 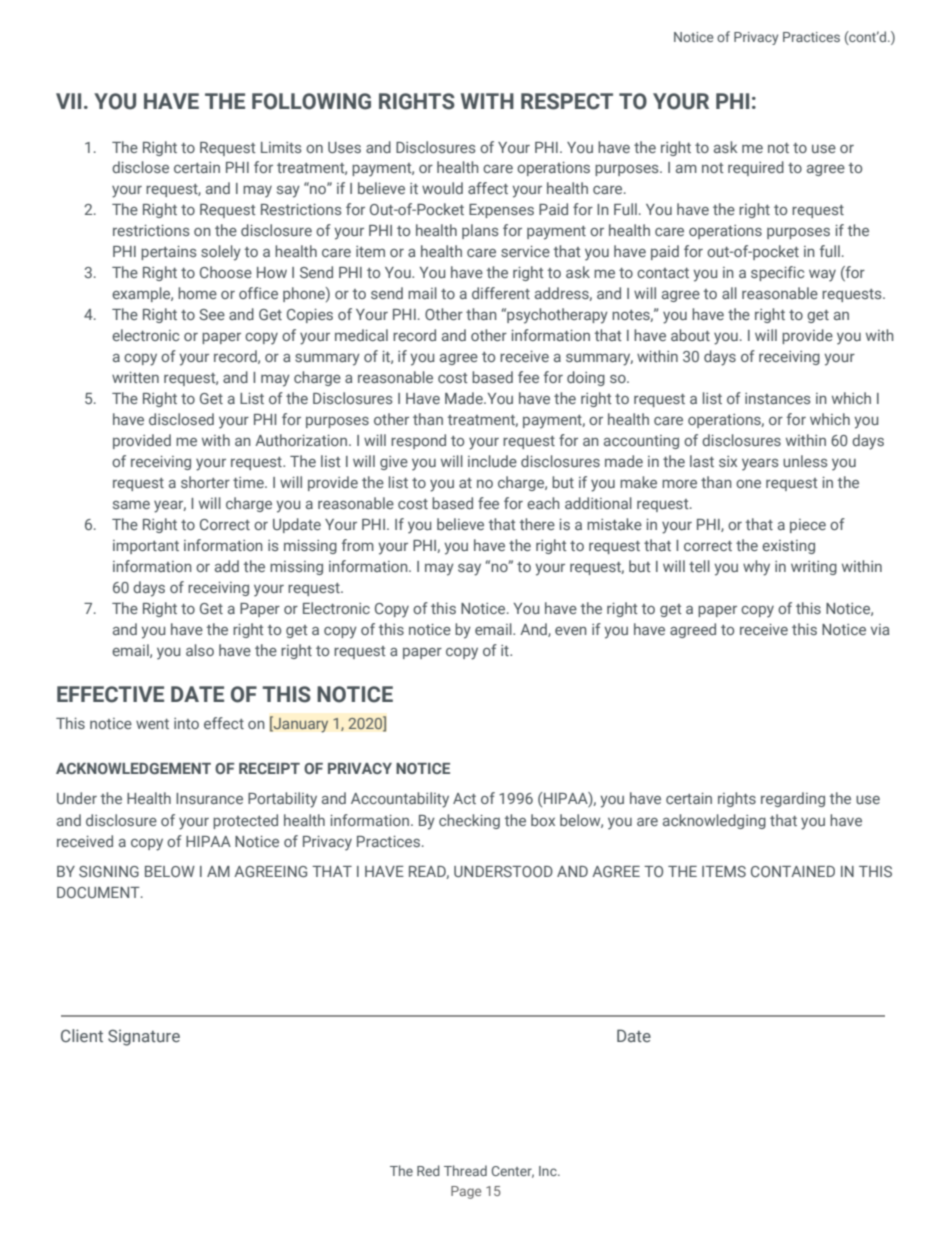 What do you see at coordinates (144, 1037) in the image?
I see `Signature` at bounding box center [144, 1037].
